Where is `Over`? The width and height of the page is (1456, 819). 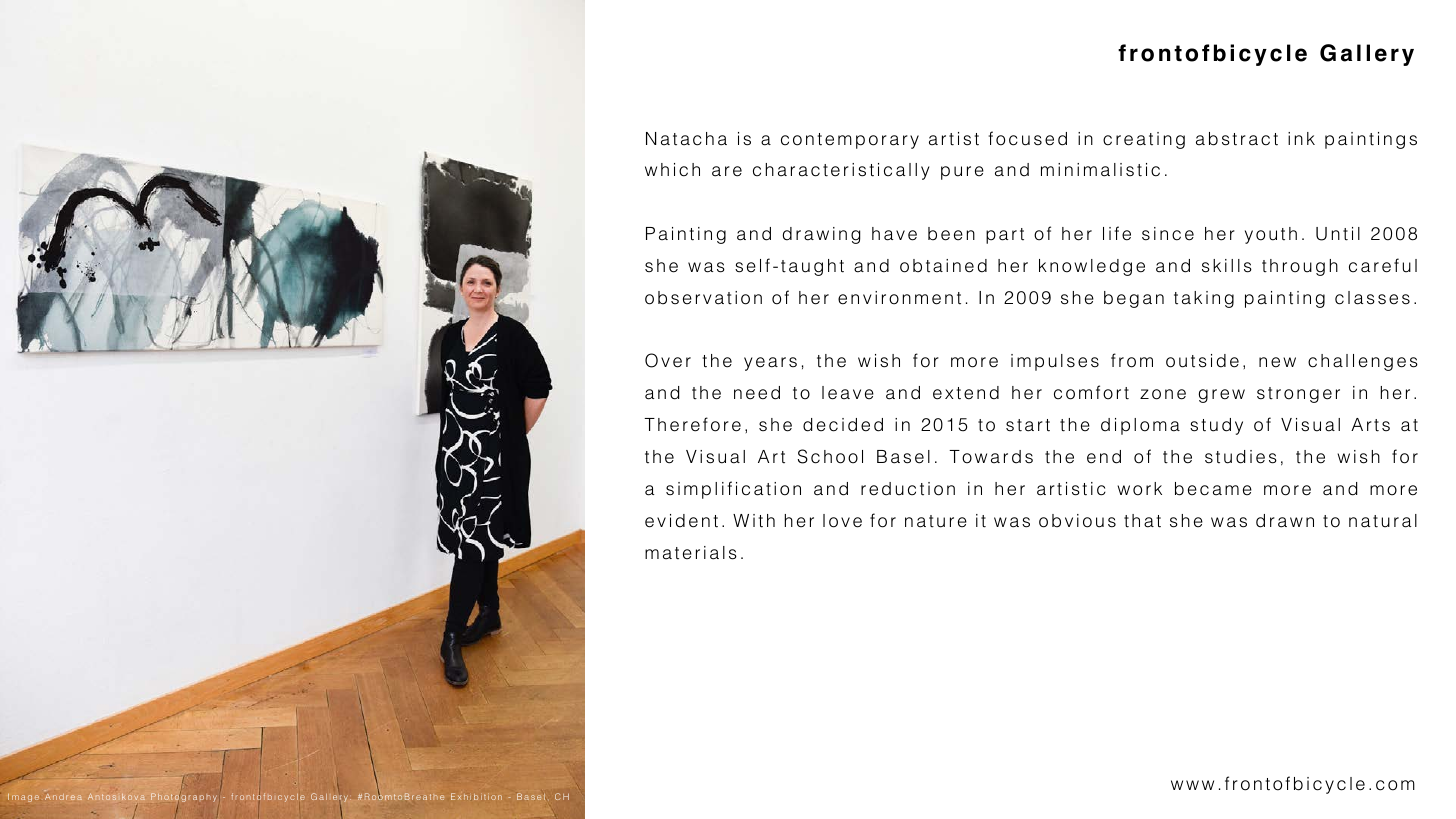
Over is located at coordinates (668, 360).
